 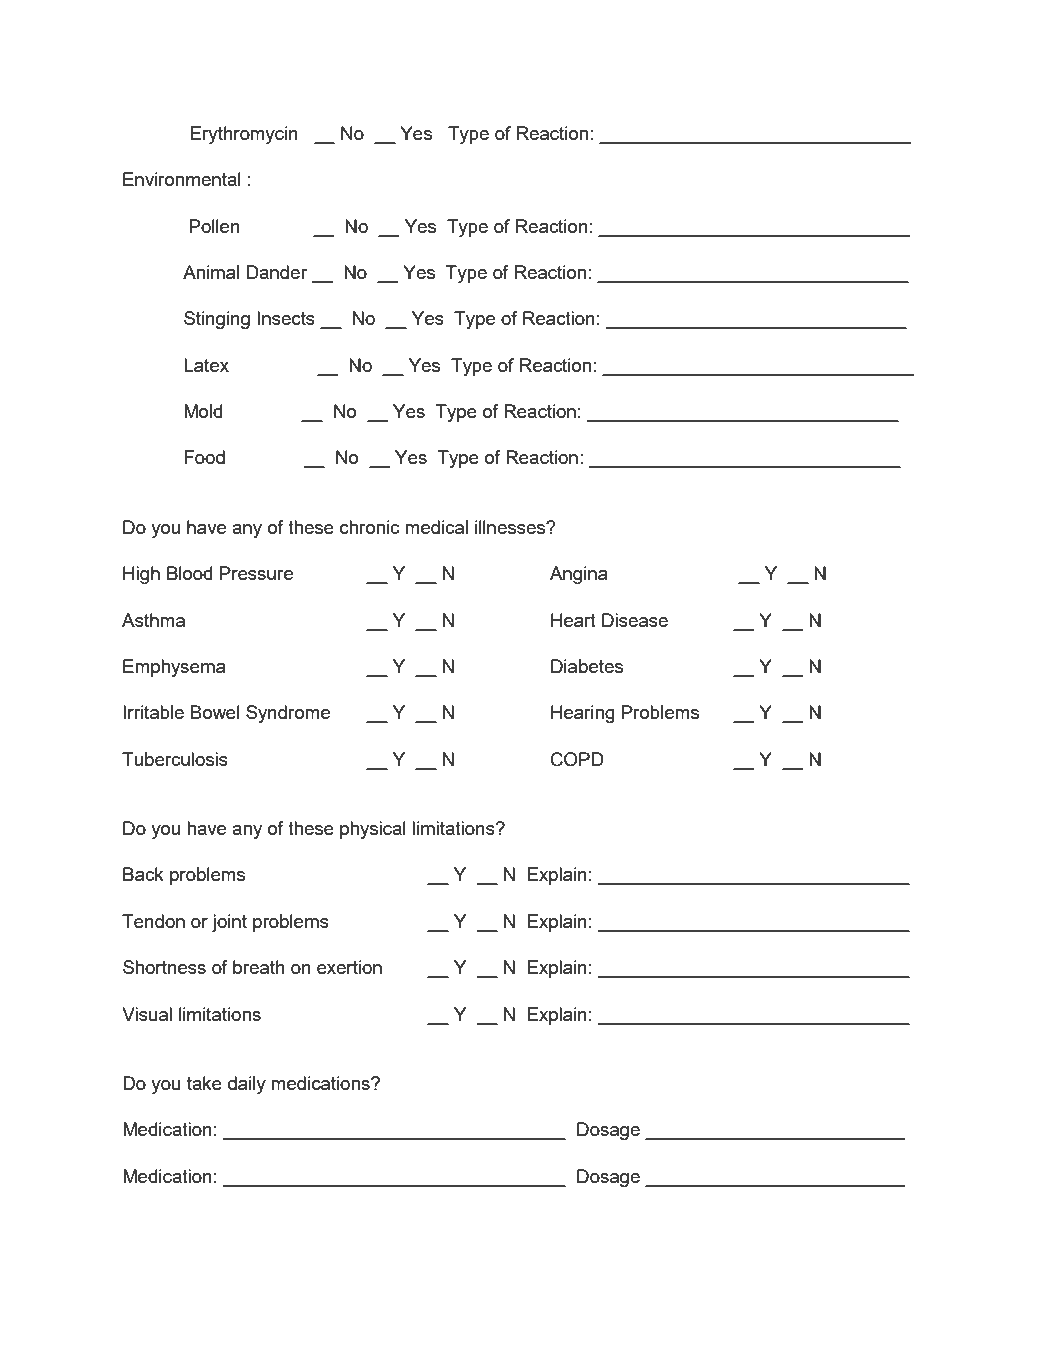 What do you see at coordinates (349, 967) in the screenshot?
I see `exertion` at bounding box center [349, 967].
